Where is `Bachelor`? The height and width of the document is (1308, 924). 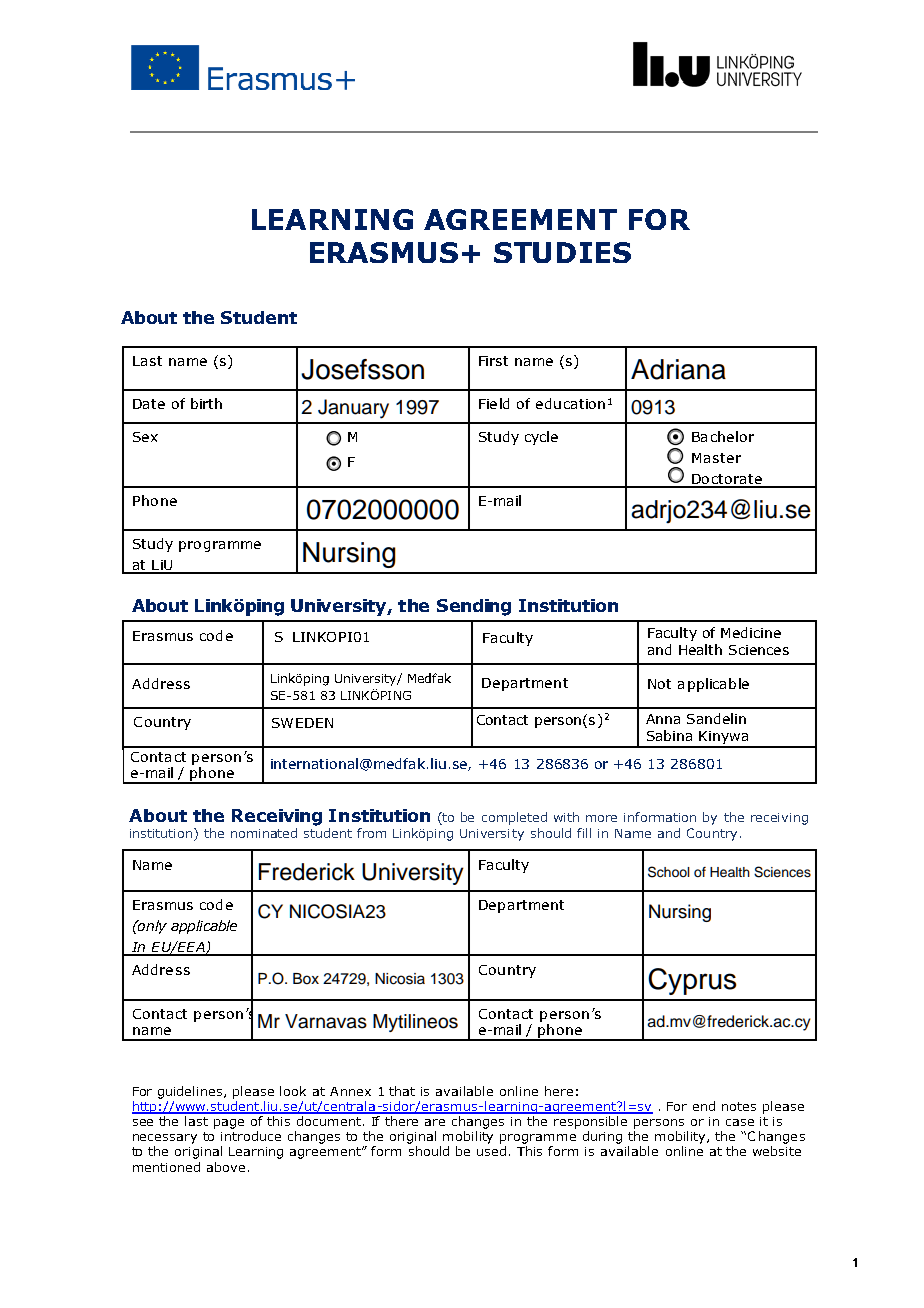 Bachelor is located at coordinates (723, 436).
